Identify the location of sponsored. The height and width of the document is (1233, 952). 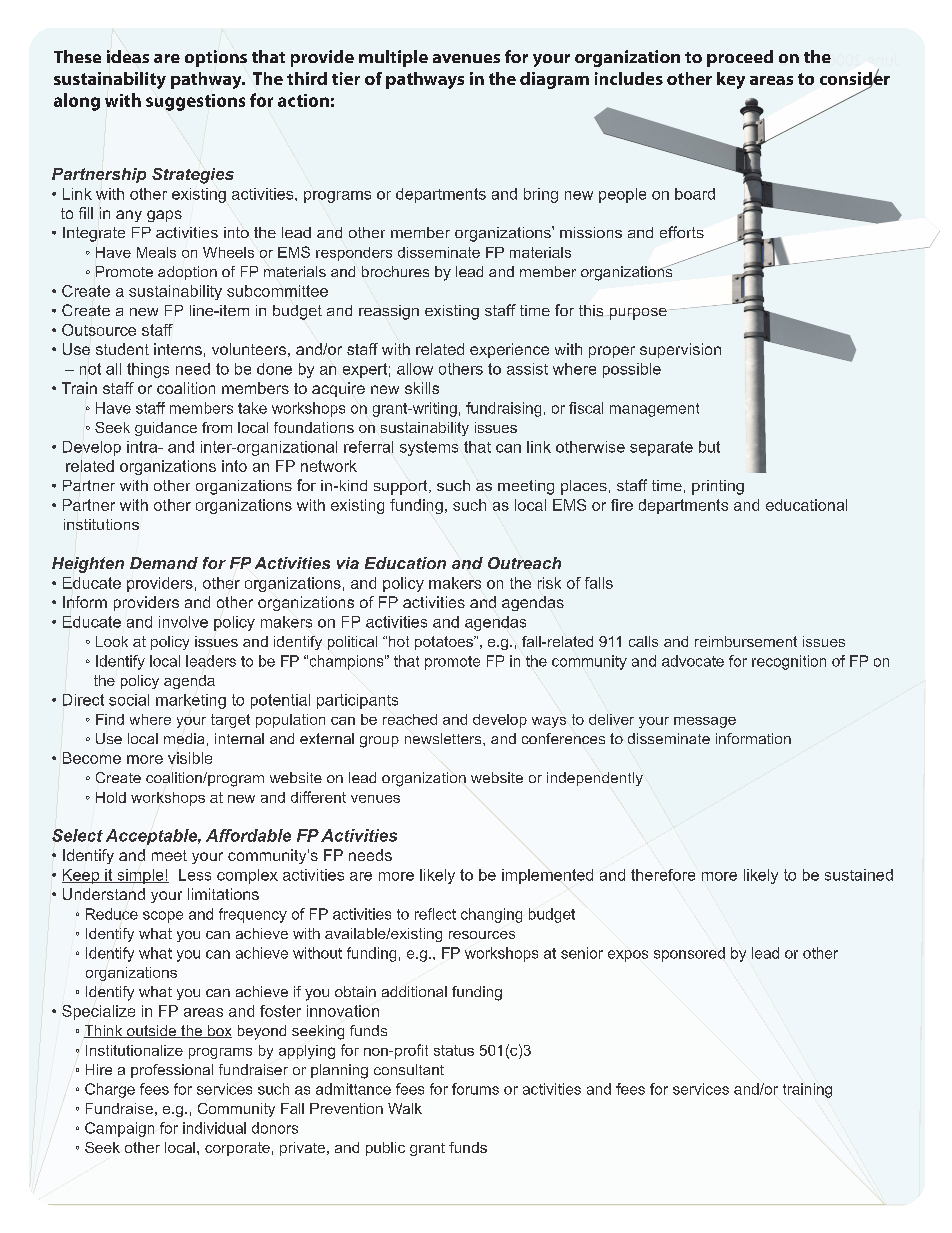
(689, 954).
